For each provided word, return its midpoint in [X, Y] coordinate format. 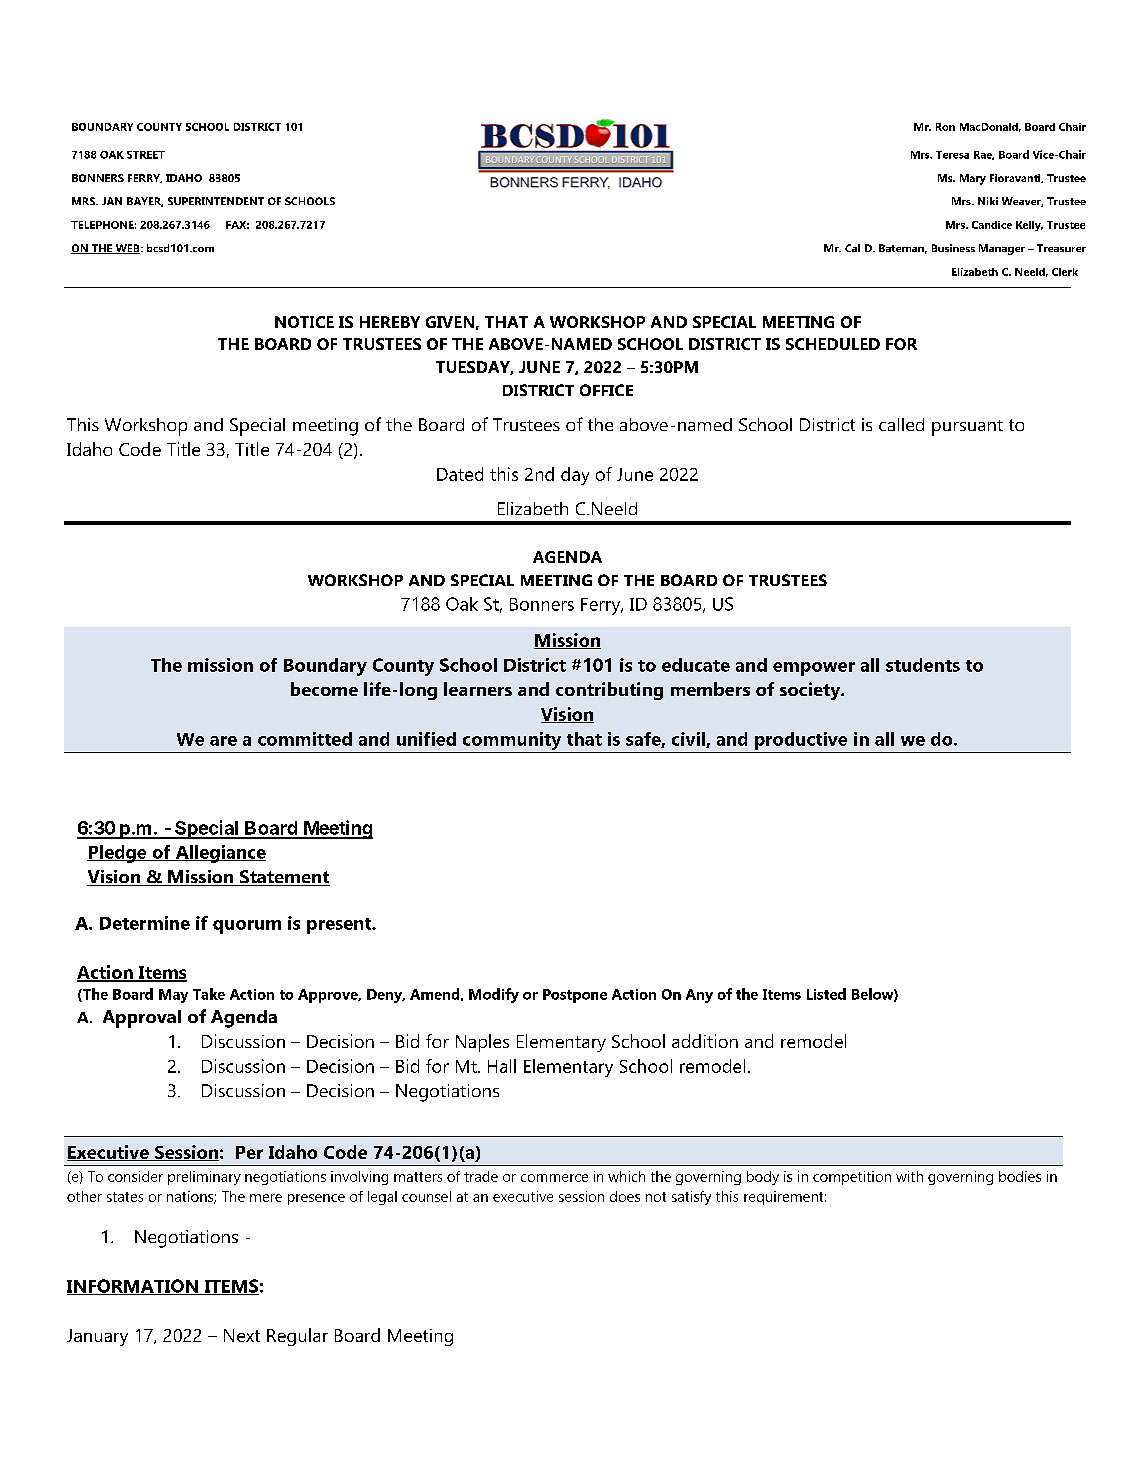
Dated [460, 474]
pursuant [967, 428]
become [324, 689]
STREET [146, 155]
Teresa [952, 155]
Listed [826, 994]
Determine [145, 923]
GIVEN [450, 322]
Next [242, 1335]
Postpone [575, 996]
